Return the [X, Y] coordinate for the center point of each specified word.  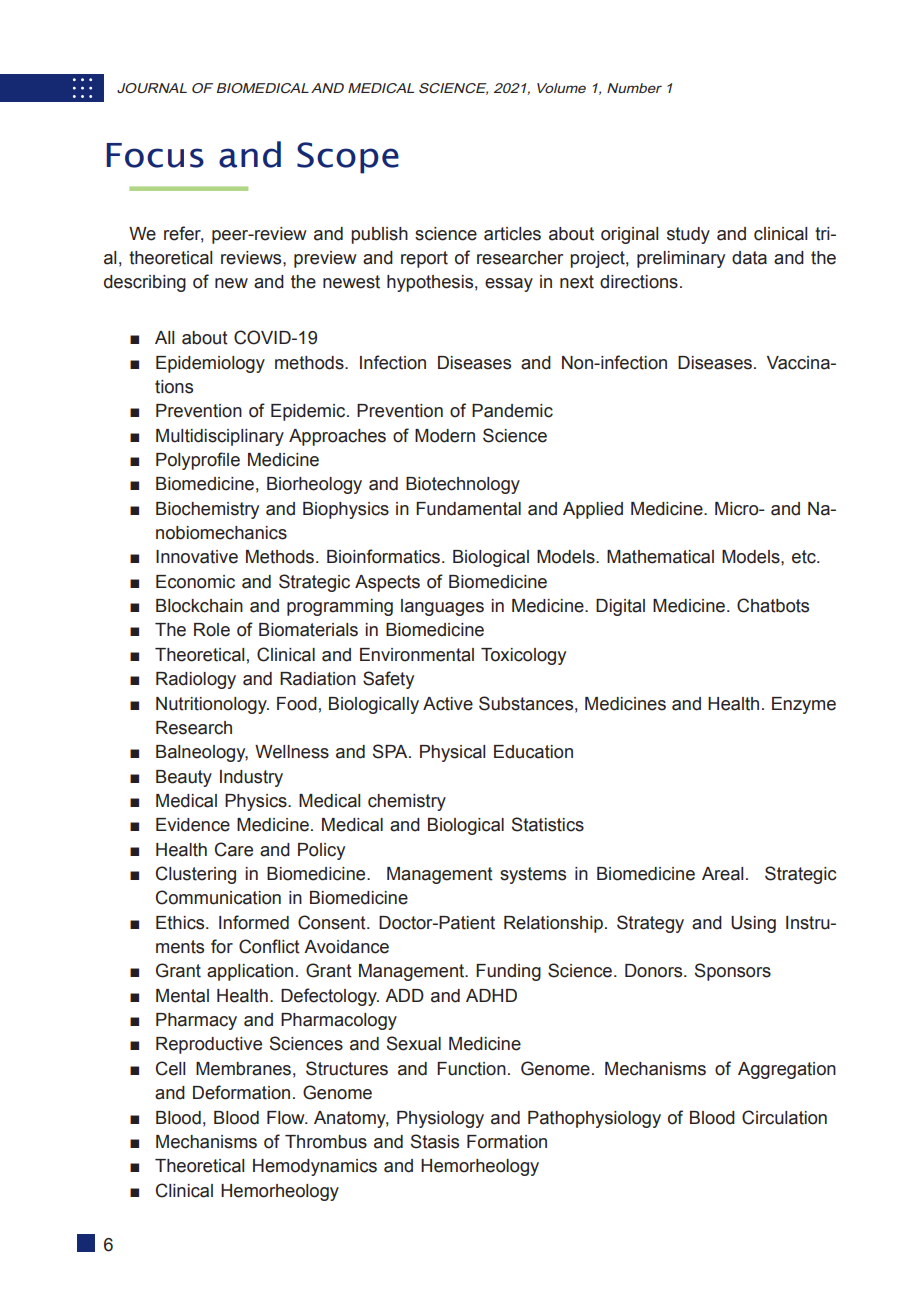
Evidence [193, 825]
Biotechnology [463, 485]
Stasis [435, 1141]
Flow [287, 1118]
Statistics [548, 824]
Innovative [197, 557]
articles [512, 234]
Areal [722, 874]
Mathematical [660, 557]
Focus [155, 155]
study [688, 235]
